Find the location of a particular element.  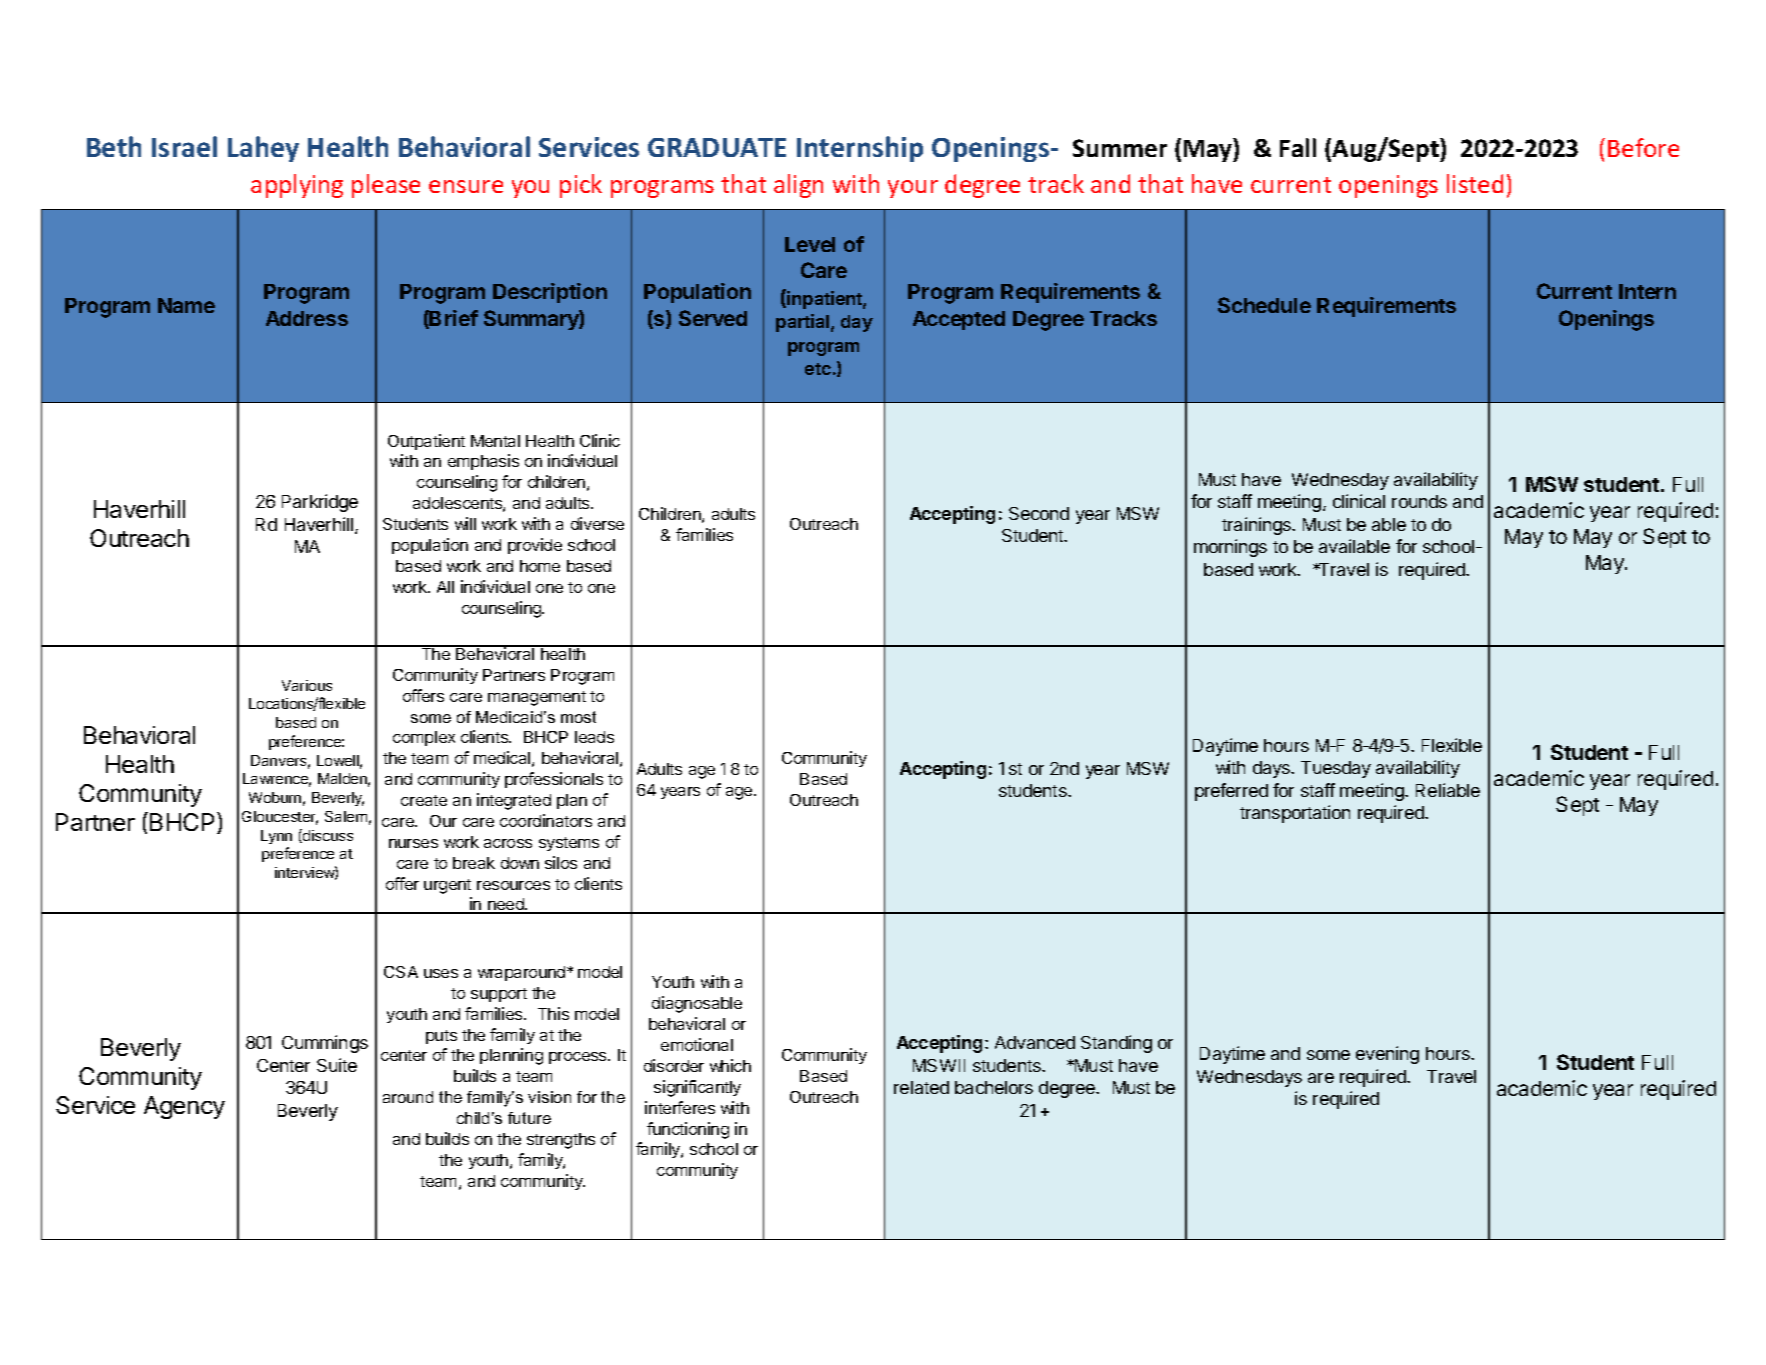

Standing is located at coordinates (1116, 1044).
